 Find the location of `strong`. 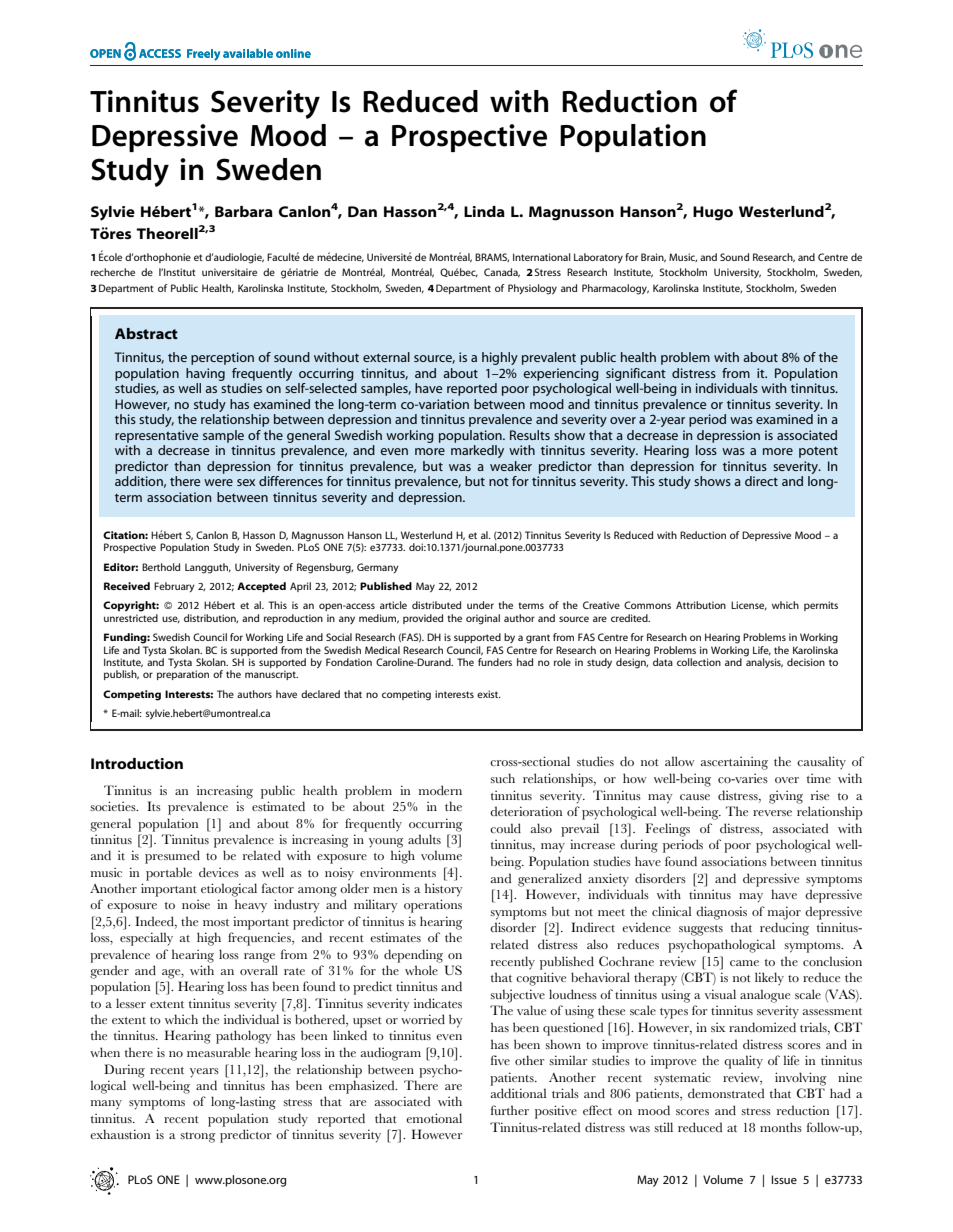

strong is located at coordinates (198, 1137).
